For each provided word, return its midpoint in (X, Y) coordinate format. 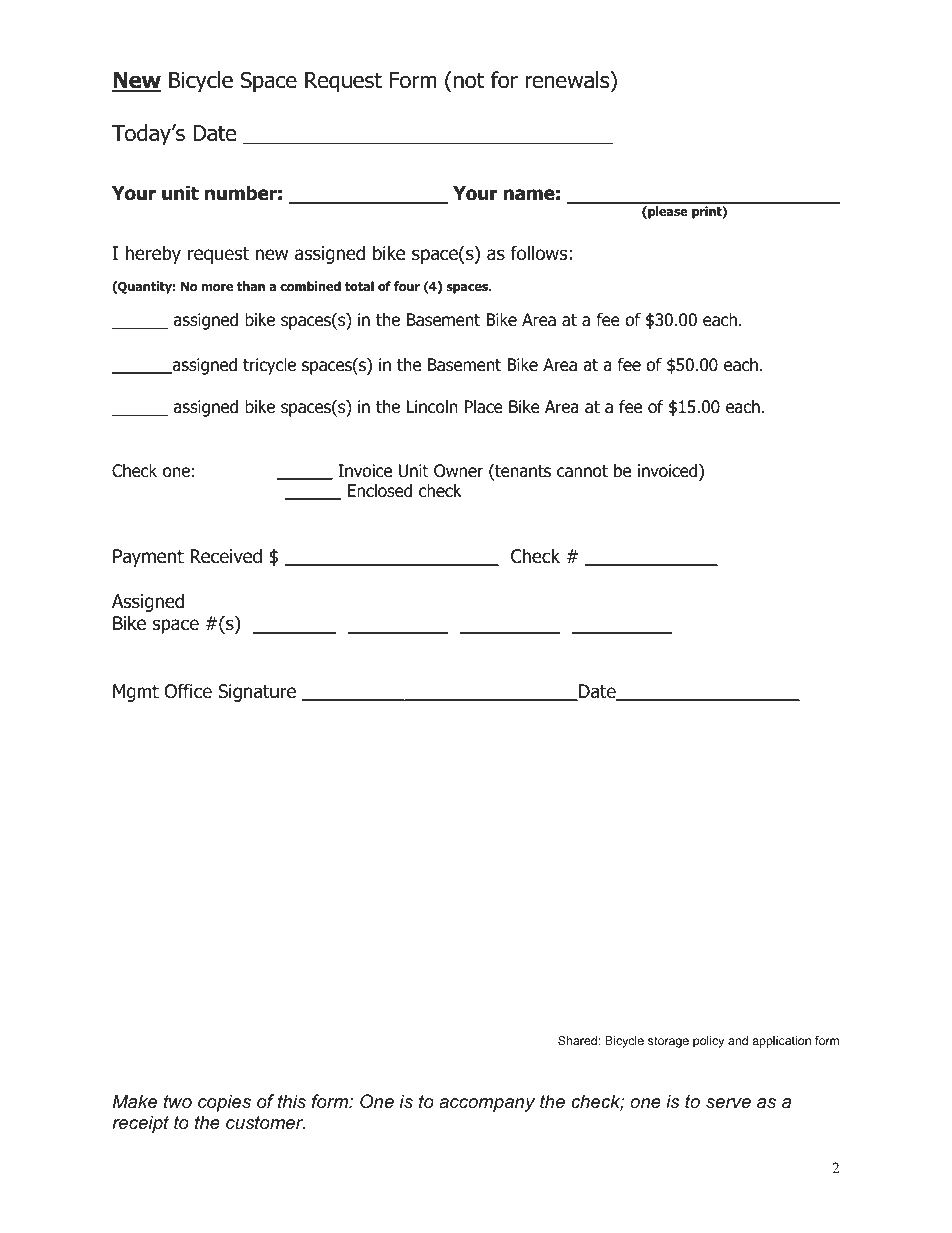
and (738, 1040)
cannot (582, 471)
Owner (458, 471)
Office (188, 691)
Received (226, 556)
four (407, 286)
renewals (568, 81)
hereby (153, 254)
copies (224, 1103)
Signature (257, 693)
